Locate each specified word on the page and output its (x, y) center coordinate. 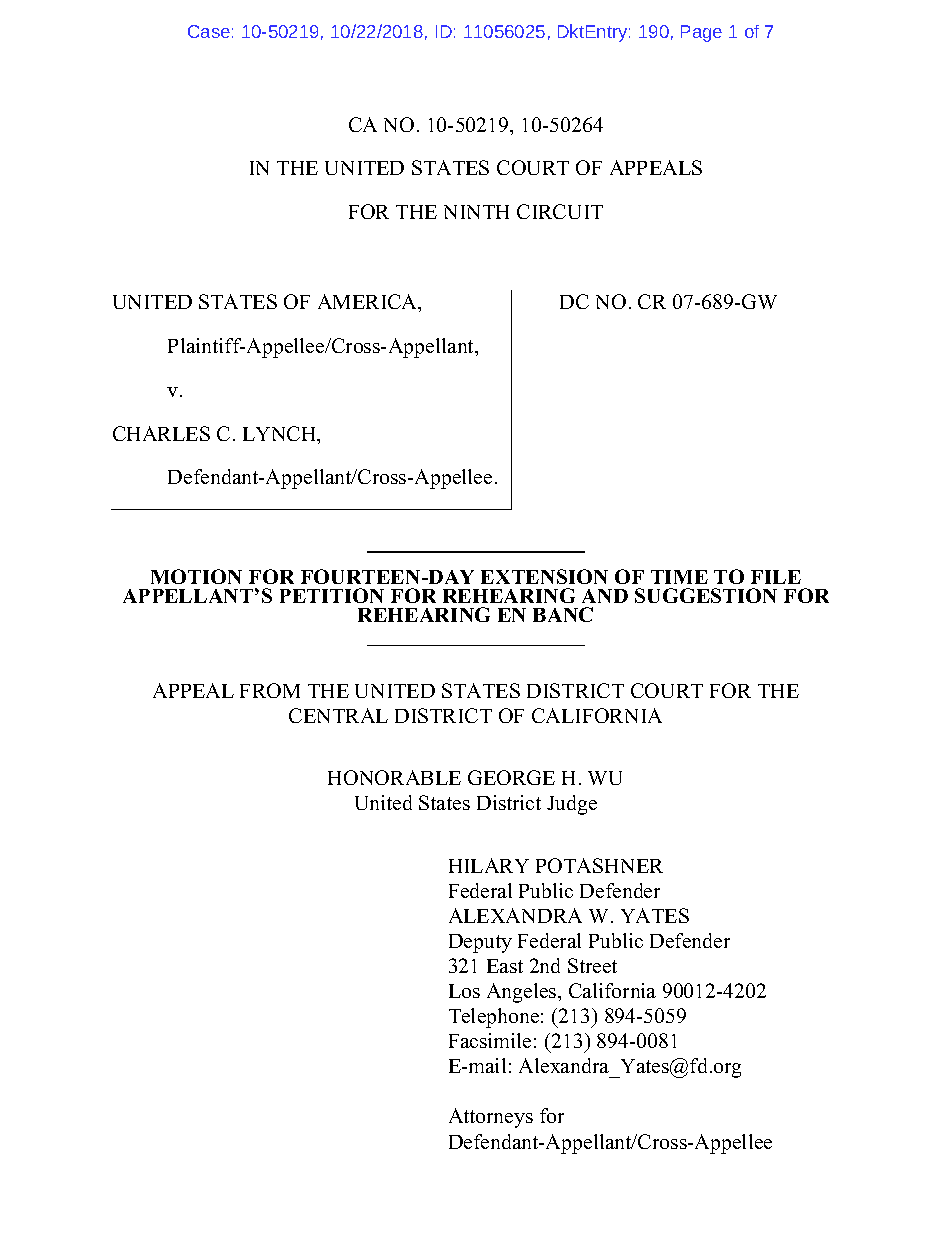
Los (464, 991)
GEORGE (511, 777)
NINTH (476, 212)
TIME (679, 577)
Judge (572, 805)
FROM (270, 690)
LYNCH (281, 435)
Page (701, 33)
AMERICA (369, 303)
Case (209, 31)
